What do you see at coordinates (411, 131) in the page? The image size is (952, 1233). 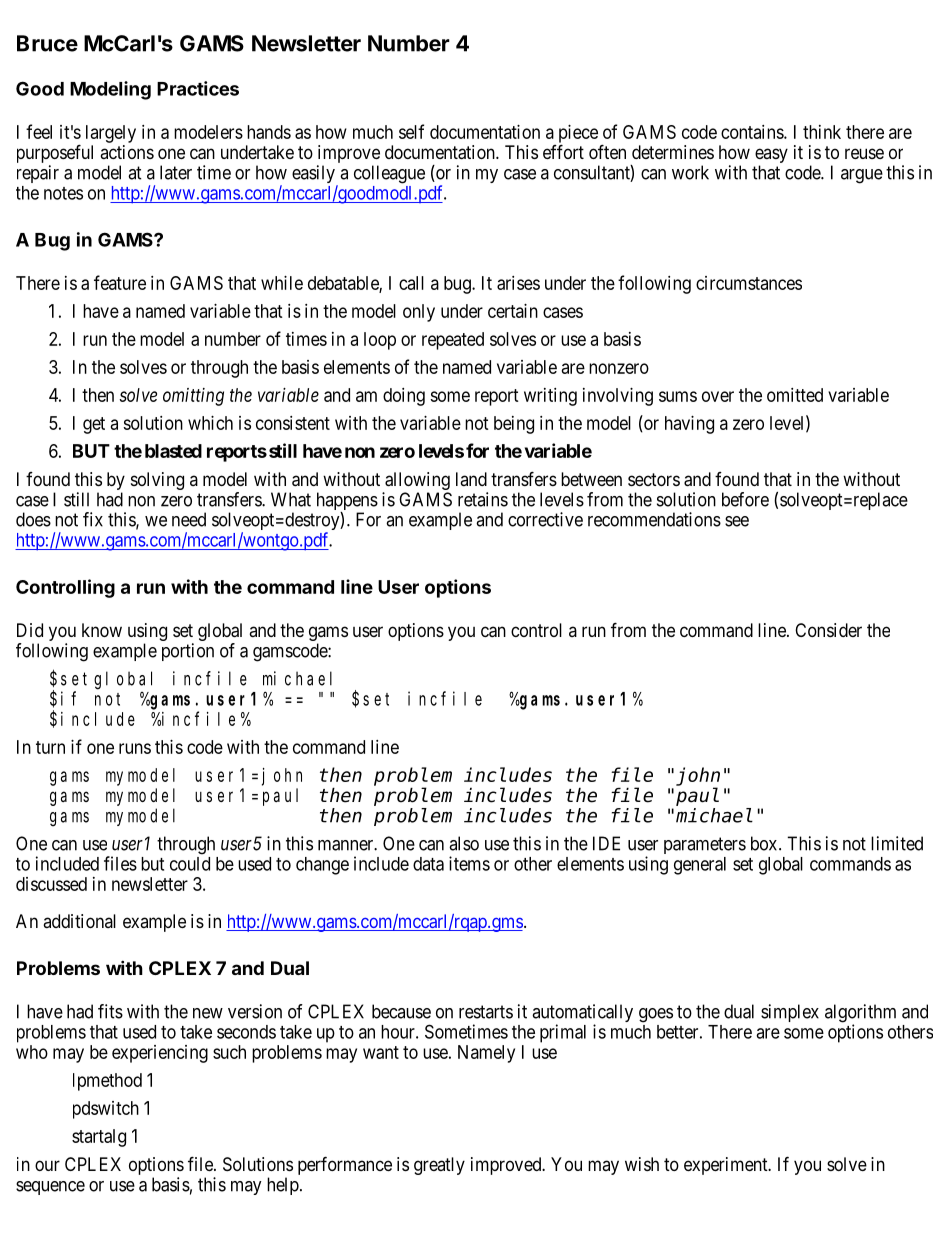 I see `self` at bounding box center [411, 131].
